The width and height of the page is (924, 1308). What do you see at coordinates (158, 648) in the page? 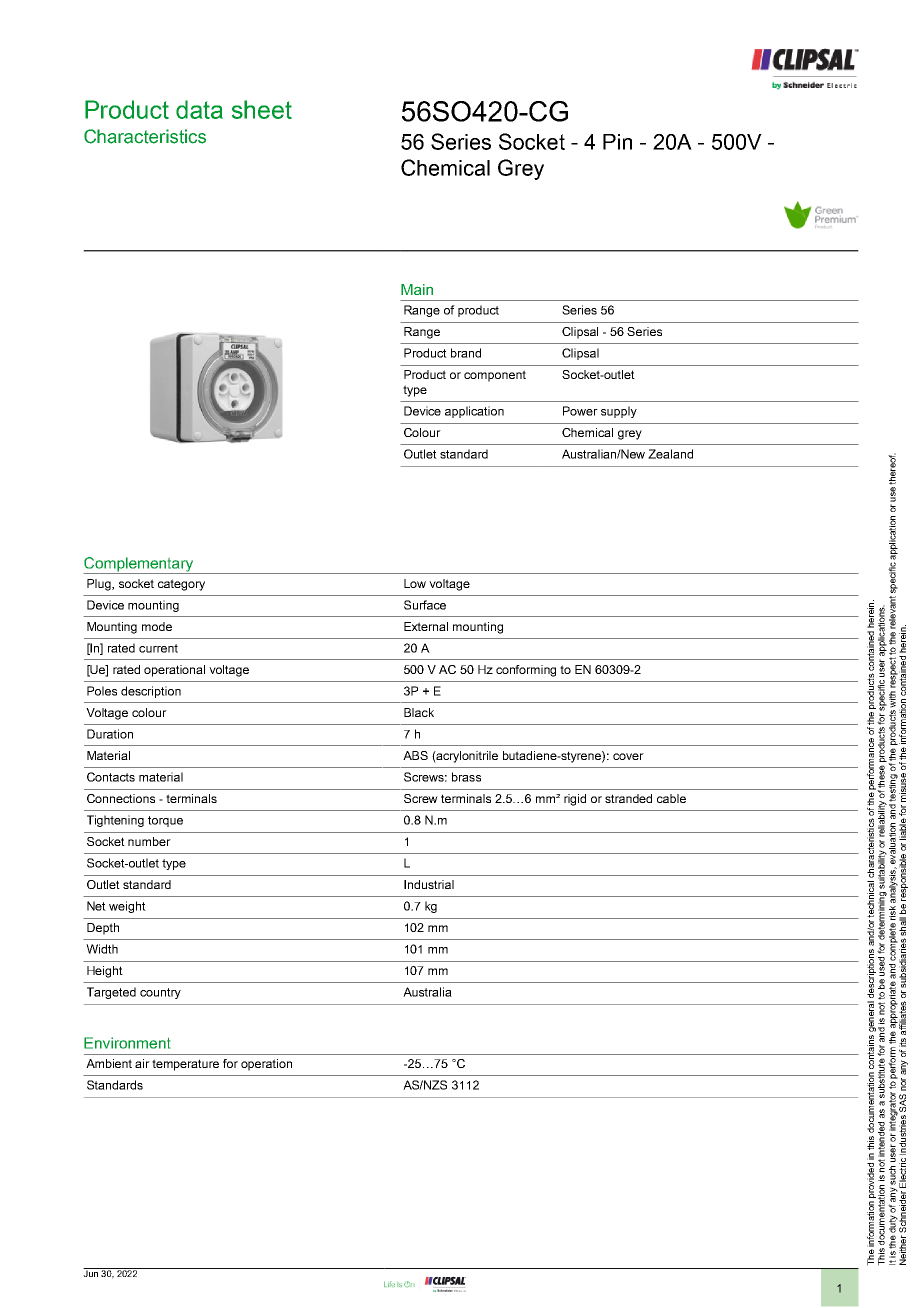
I see `current` at bounding box center [158, 648].
